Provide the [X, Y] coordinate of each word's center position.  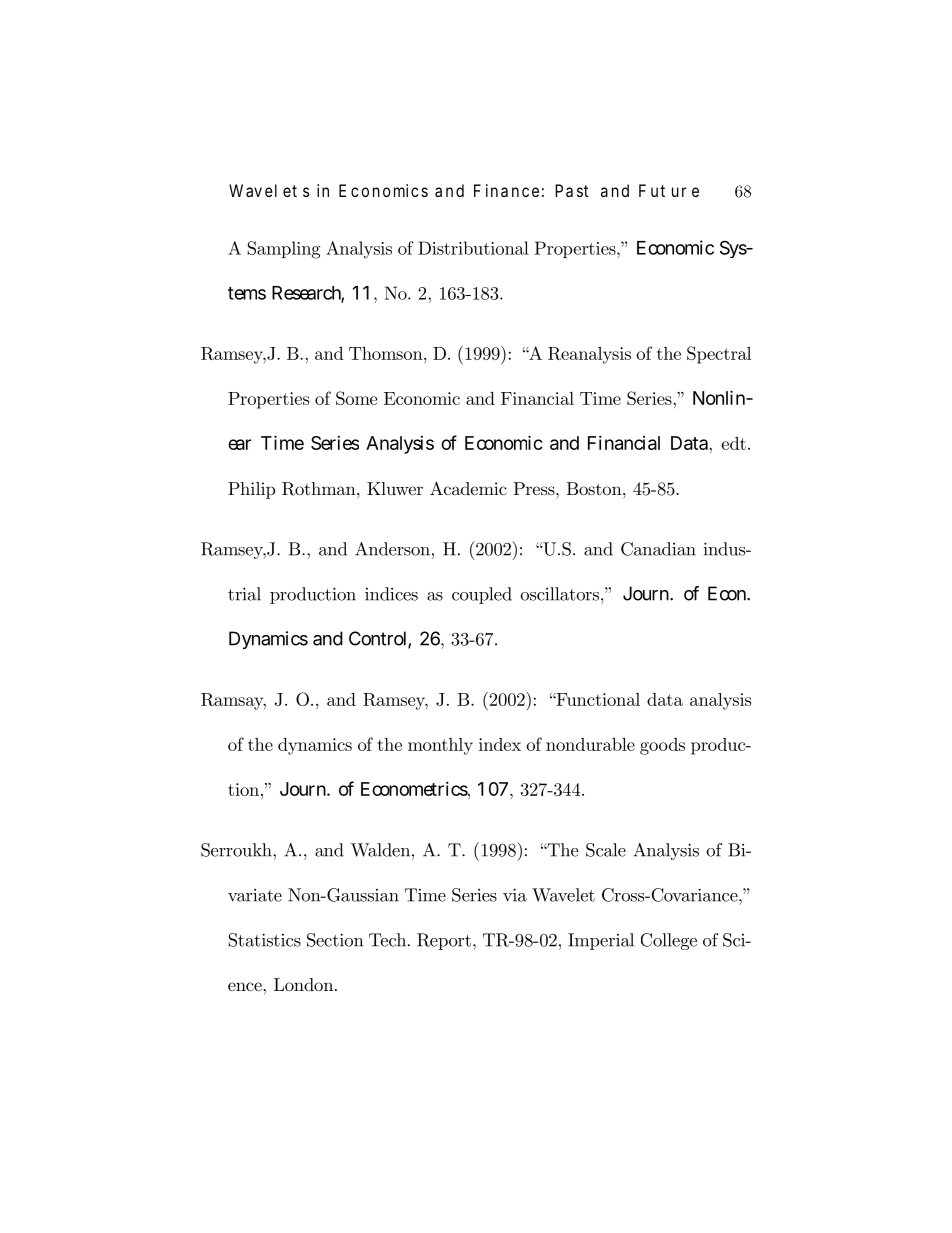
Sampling [283, 250]
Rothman [320, 489]
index [500, 744]
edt [733, 443]
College [669, 941]
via [515, 895]
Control [377, 638]
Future [669, 190]
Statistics [264, 940]
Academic [468, 488]
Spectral [719, 355]
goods [662, 746]
